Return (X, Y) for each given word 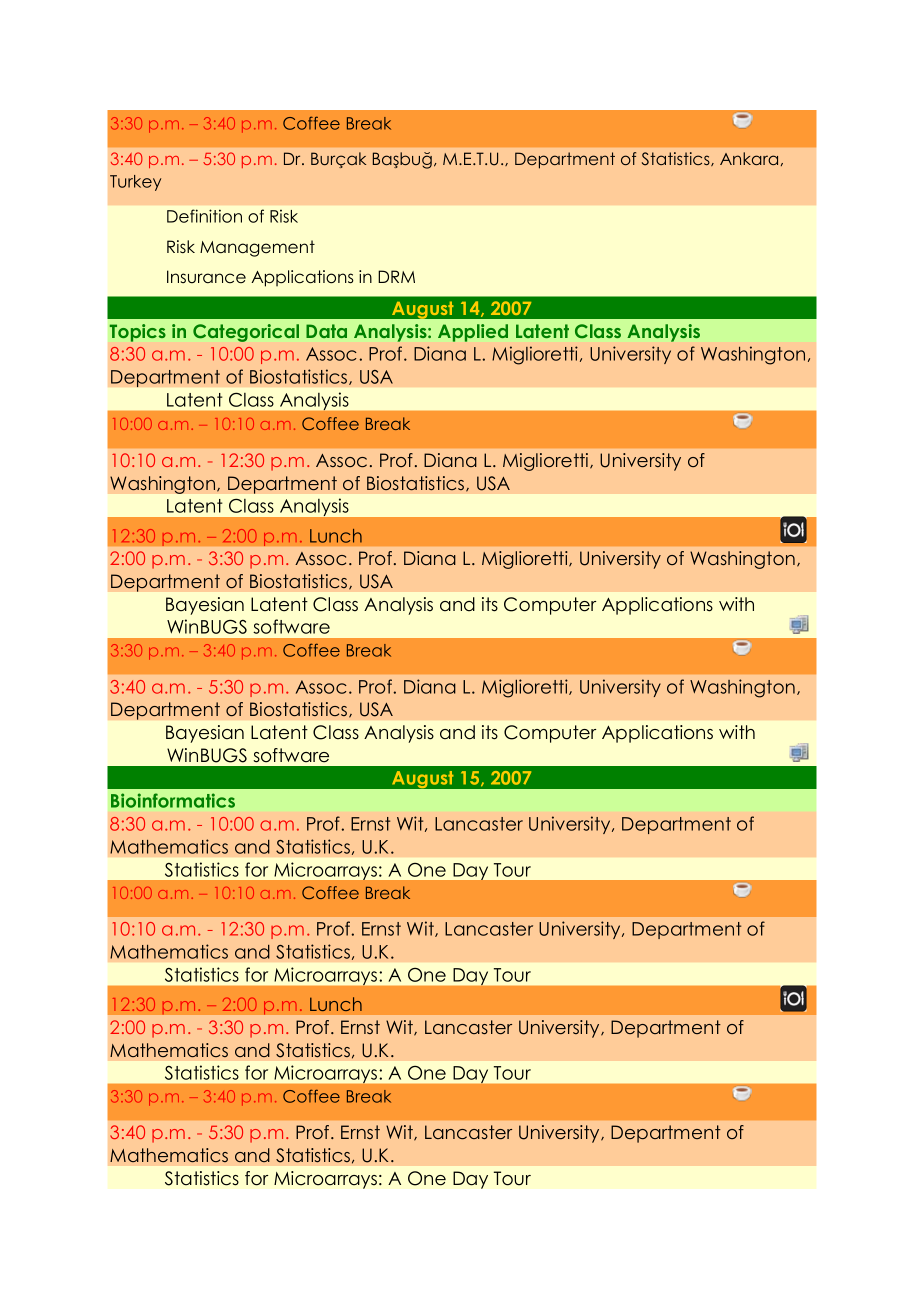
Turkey (135, 183)
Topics (138, 333)
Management (257, 248)
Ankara (749, 158)
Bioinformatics (173, 800)
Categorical (246, 333)
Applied (473, 333)
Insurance (206, 277)
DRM (396, 276)
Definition (204, 216)
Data (326, 331)
